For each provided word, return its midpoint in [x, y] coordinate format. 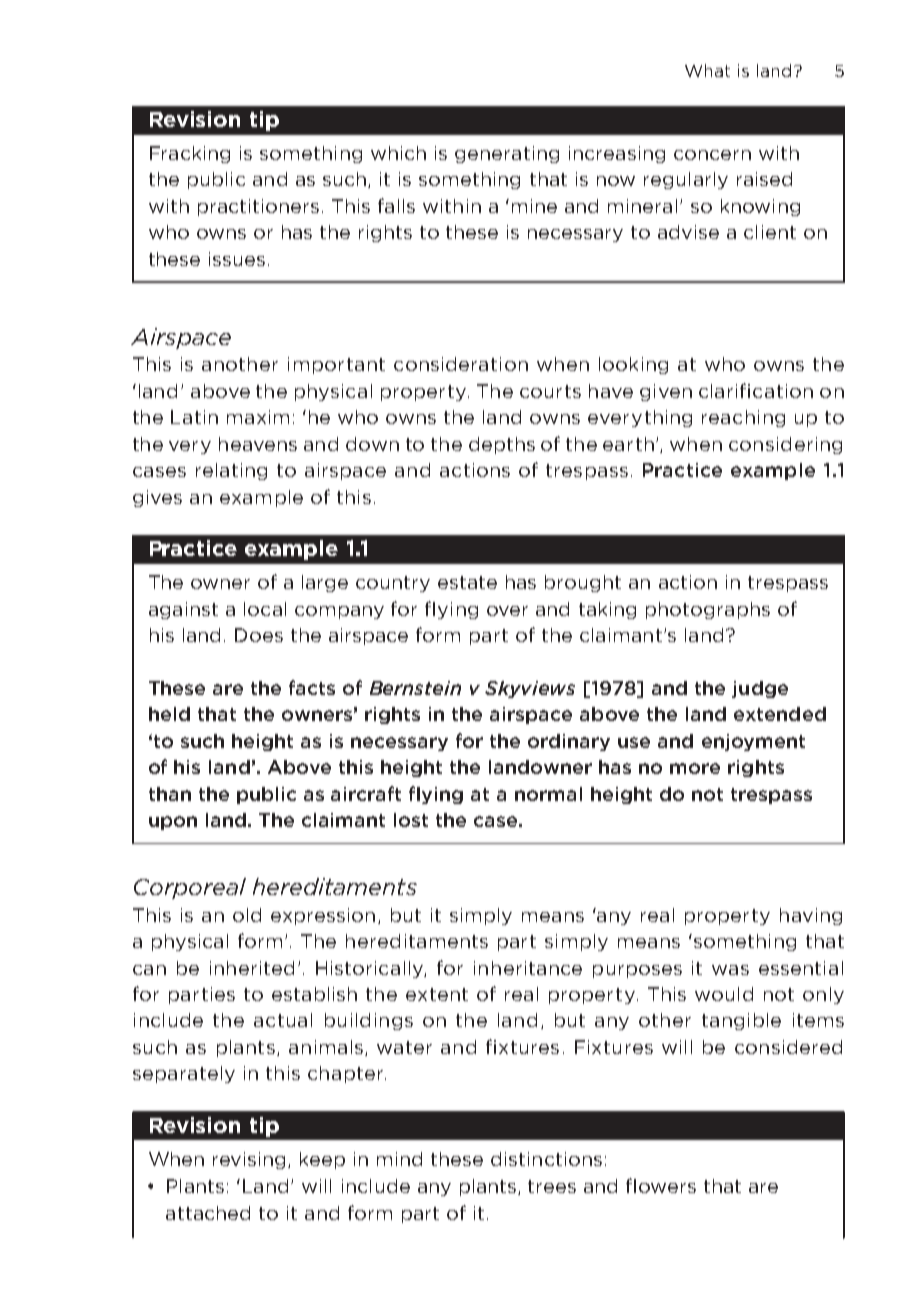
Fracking [190, 154]
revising [251, 1160]
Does [259, 635]
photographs [708, 610]
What [707, 70]
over [507, 611]
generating [507, 154]
